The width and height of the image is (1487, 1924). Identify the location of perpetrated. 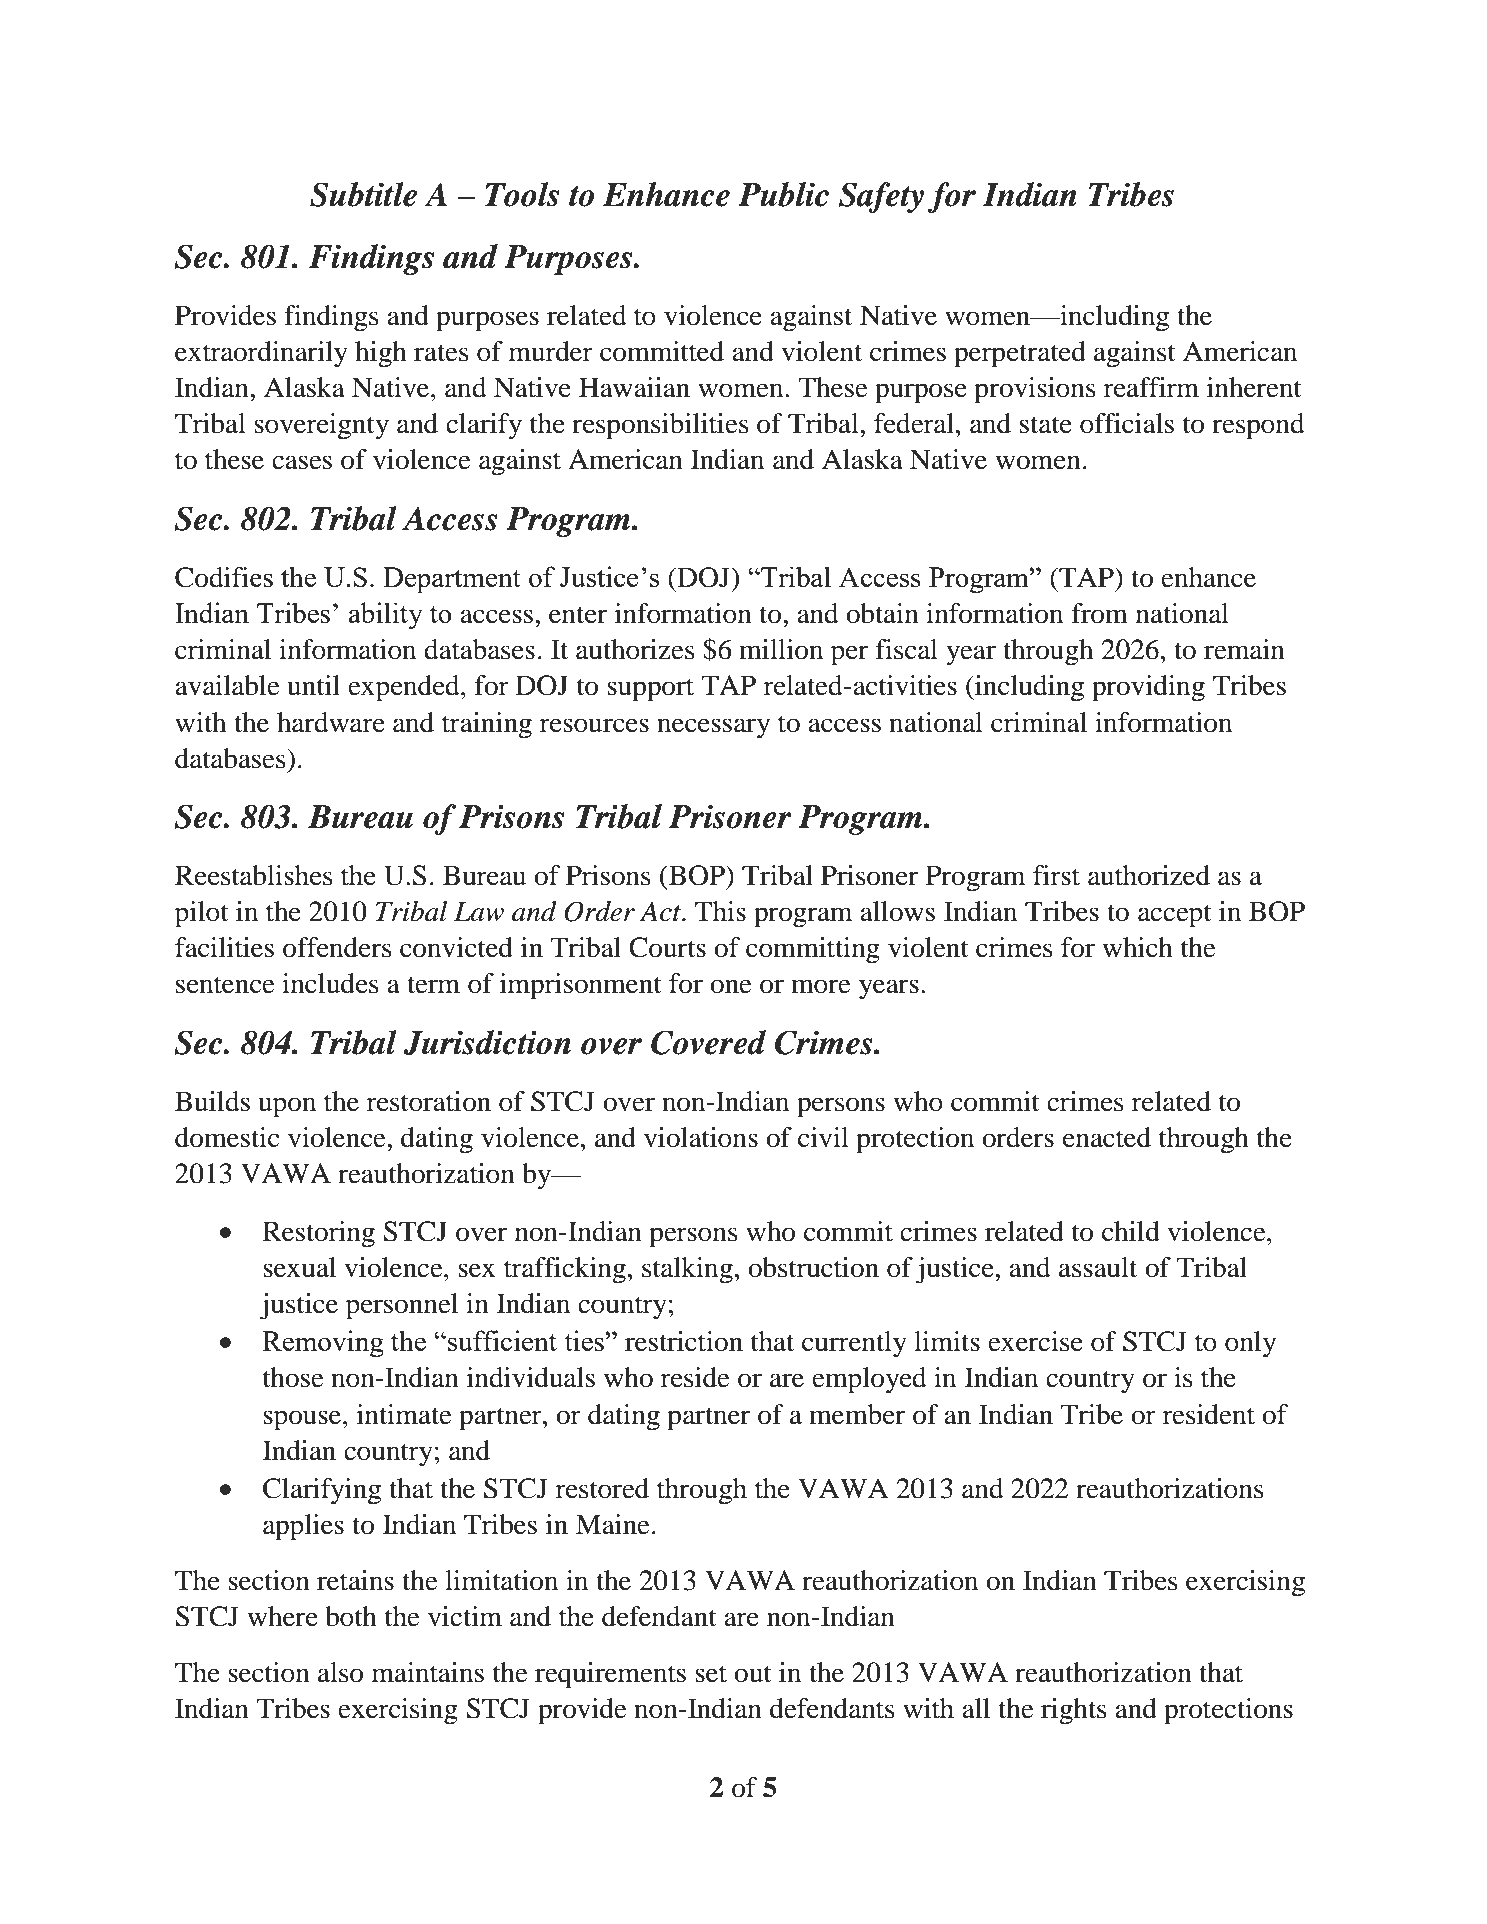
(1020, 354).
